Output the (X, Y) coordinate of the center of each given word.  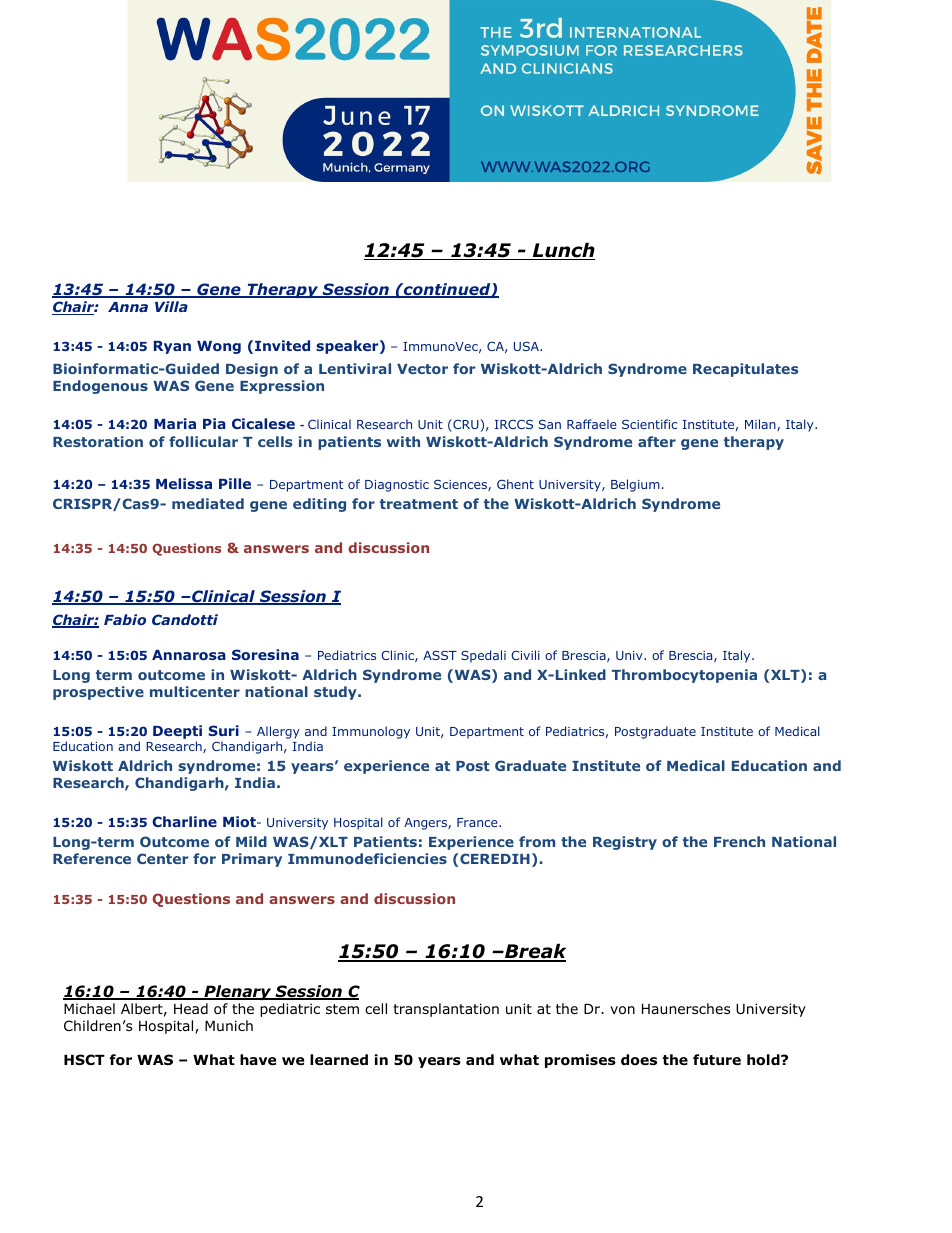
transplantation (446, 1010)
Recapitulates (746, 370)
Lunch (562, 251)
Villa (171, 306)
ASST (440, 655)
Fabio (125, 619)
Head (191, 1008)
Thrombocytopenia (684, 676)
